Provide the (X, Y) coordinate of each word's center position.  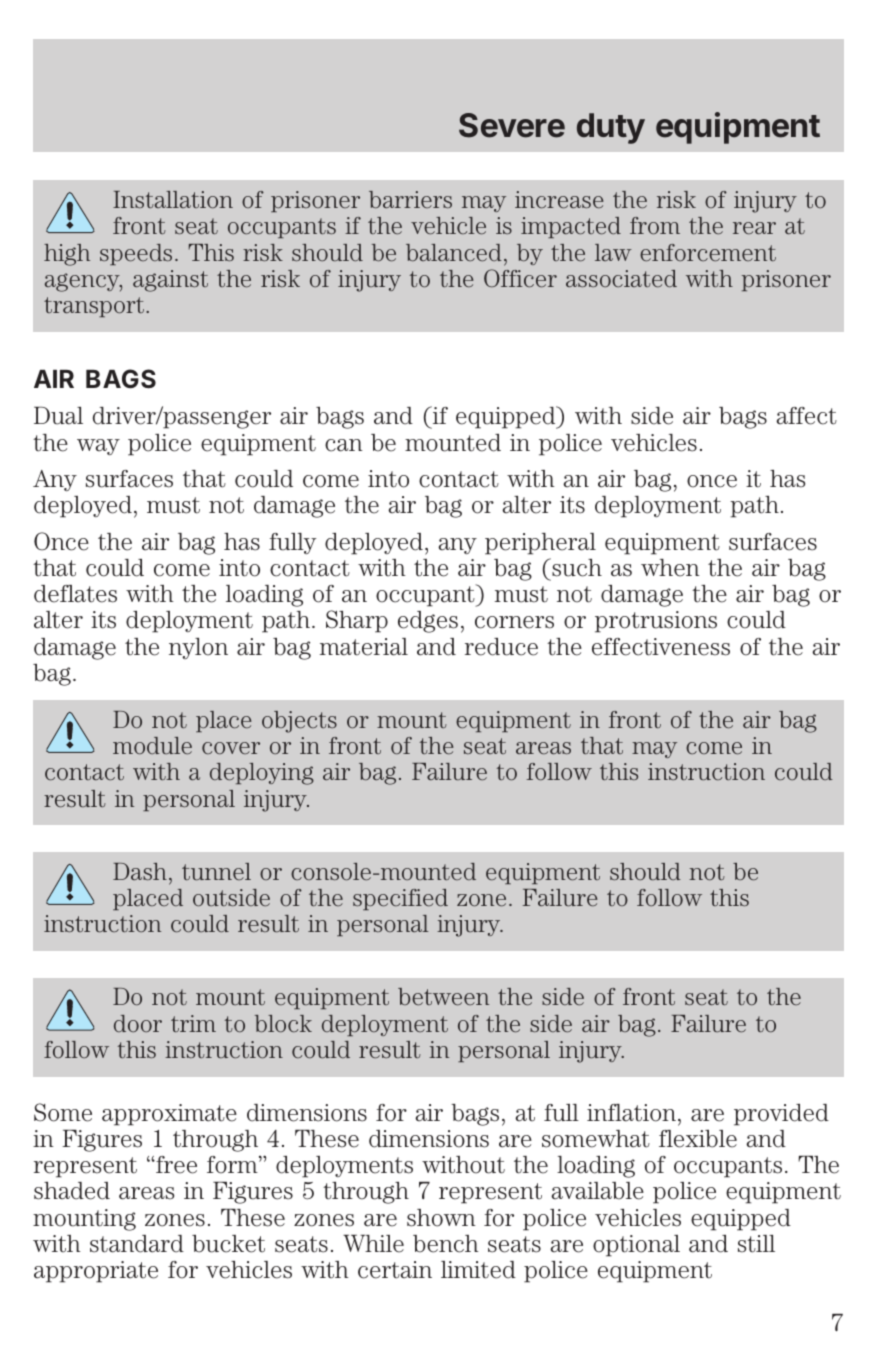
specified (400, 899)
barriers (410, 199)
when (670, 568)
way (98, 447)
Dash (140, 871)
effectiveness (661, 647)
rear (754, 228)
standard (137, 1244)
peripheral (540, 544)
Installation (173, 199)
